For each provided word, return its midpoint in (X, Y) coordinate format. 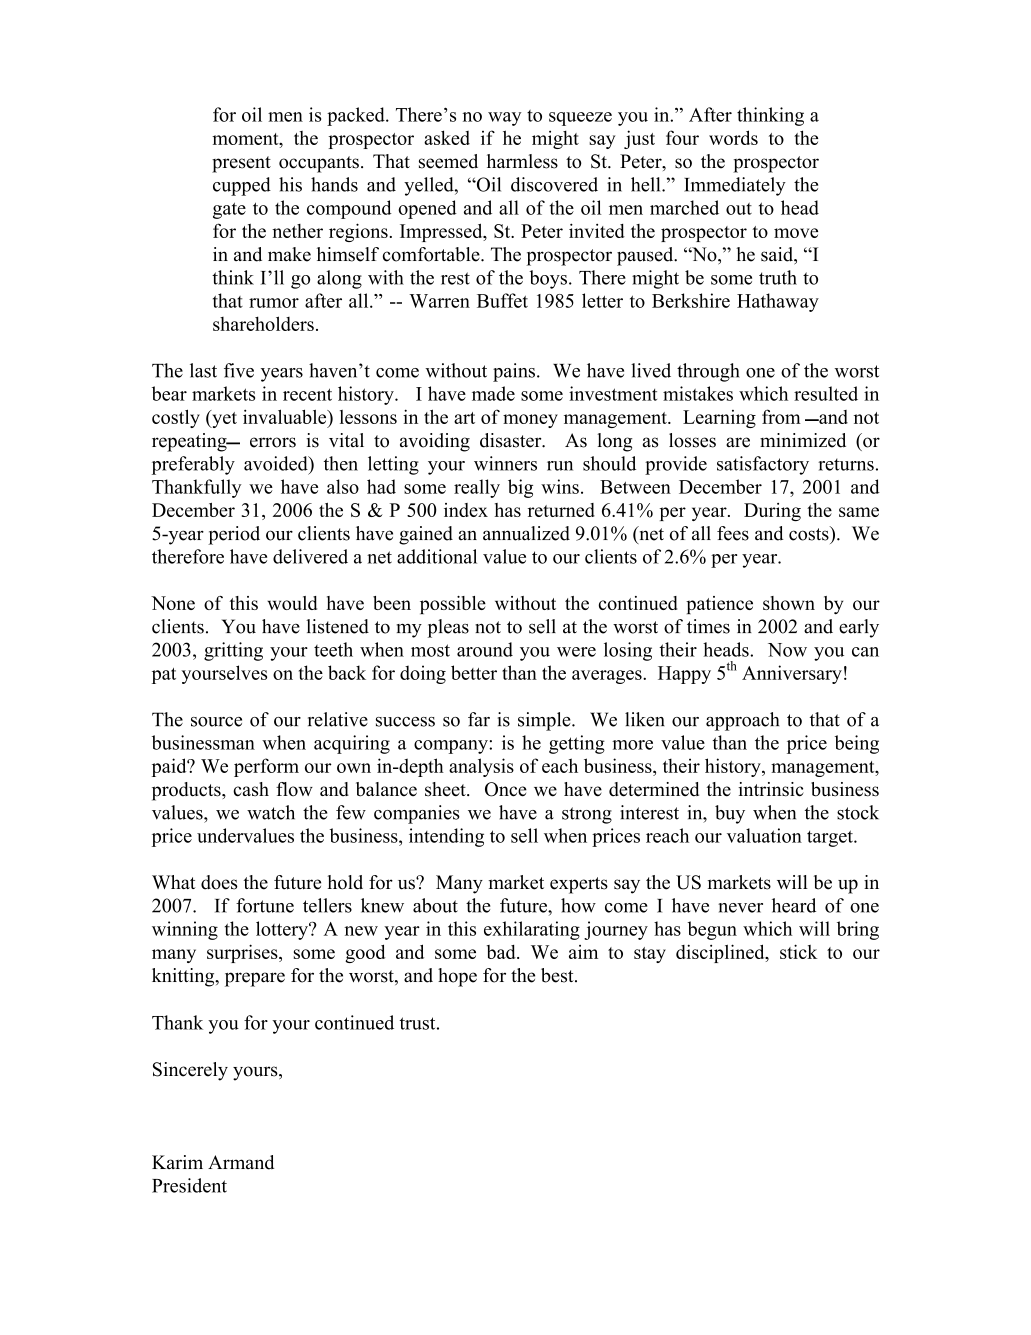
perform (266, 767)
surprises (243, 953)
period (234, 535)
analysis (481, 767)
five (239, 370)
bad (502, 952)
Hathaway (778, 302)
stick (798, 951)
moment (246, 139)
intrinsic (771, 789)
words (733, 137)
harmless (522, 161)
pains (514, 372)
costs (810, 533)
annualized (526, 533)
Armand (241, 1162)
